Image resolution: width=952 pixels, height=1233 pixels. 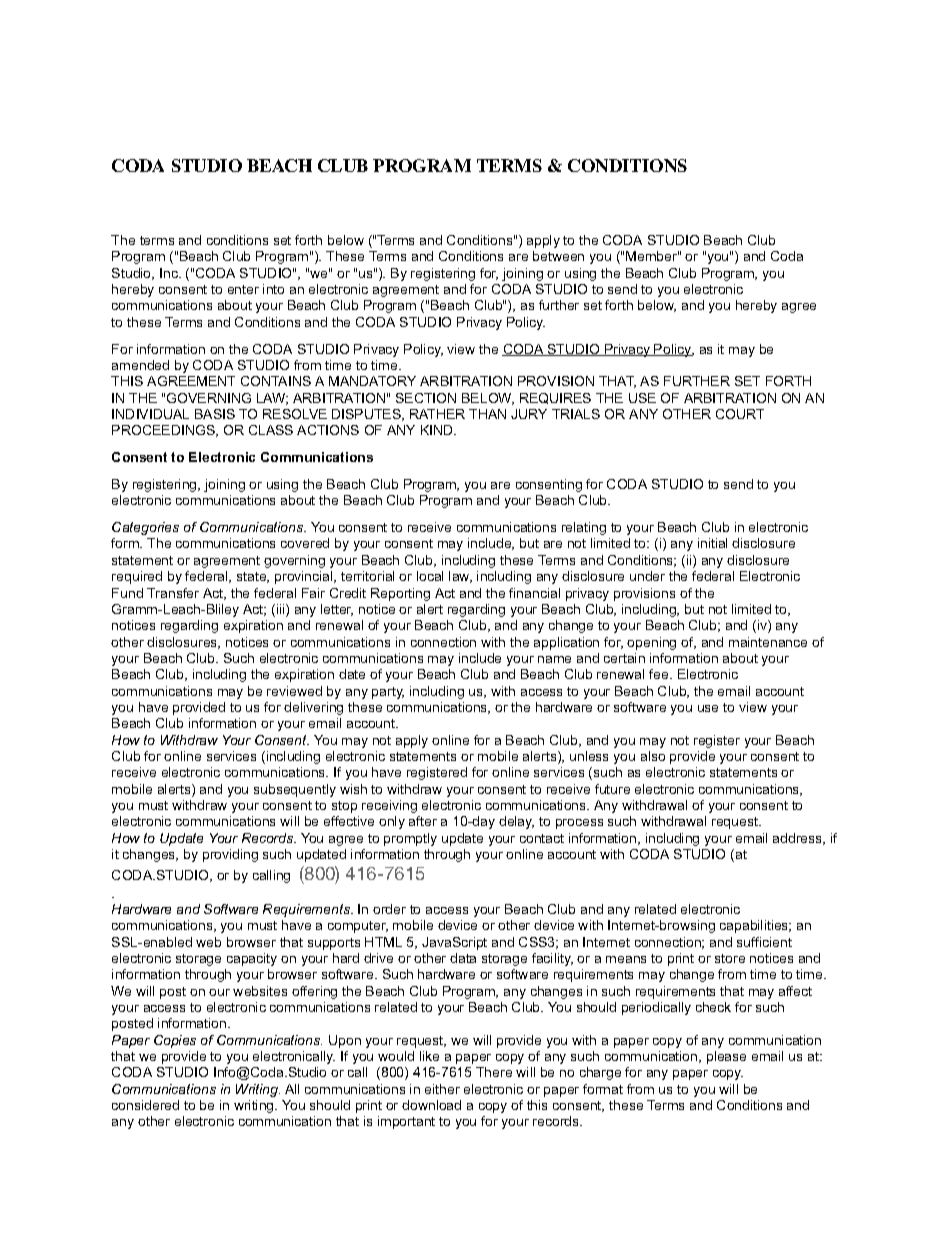 I want to click on order, so click(x=389, y=909).
